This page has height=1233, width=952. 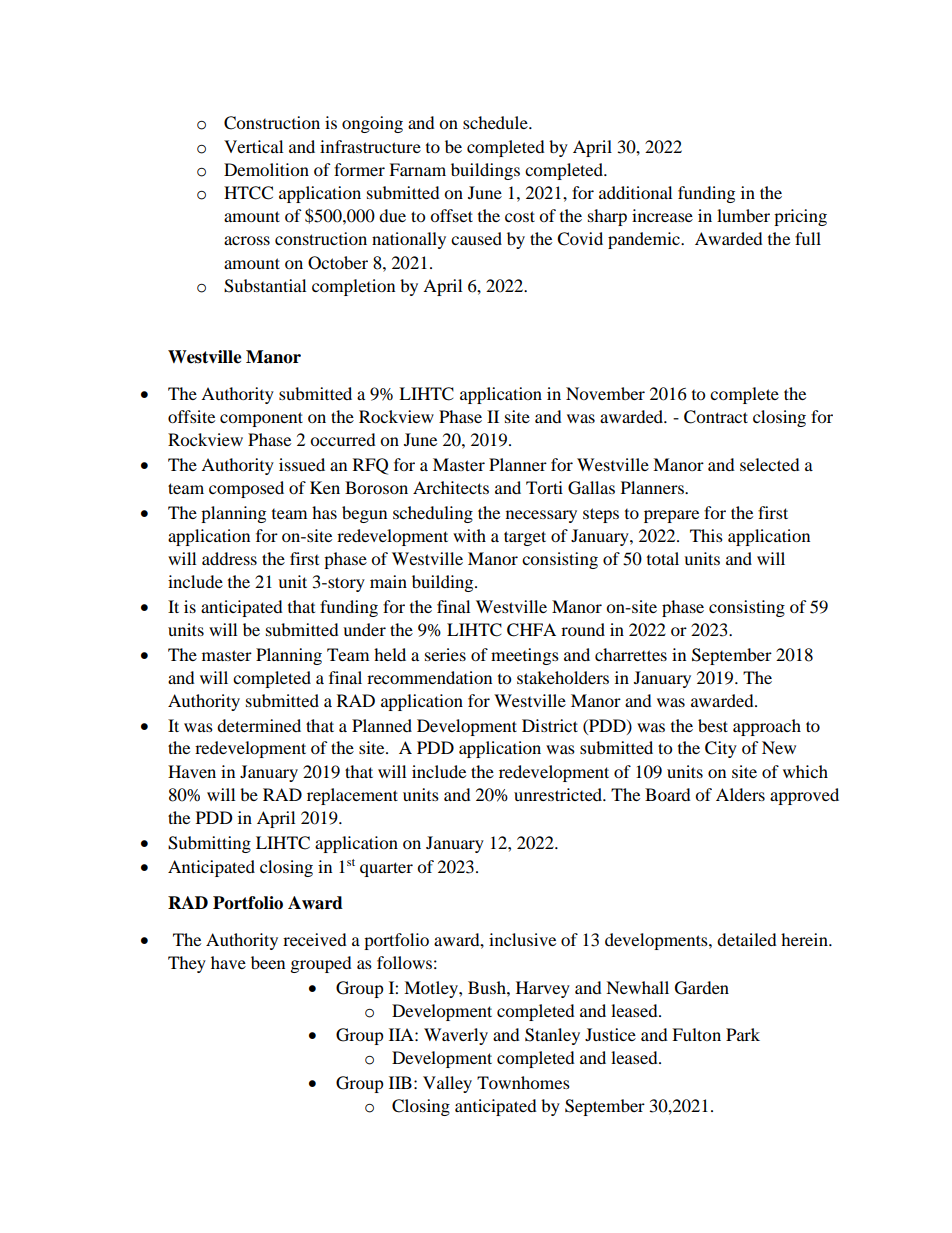 What do you see at coordinates (229, 558) in the page?
I see `address` at bounding box center [229, 558].
